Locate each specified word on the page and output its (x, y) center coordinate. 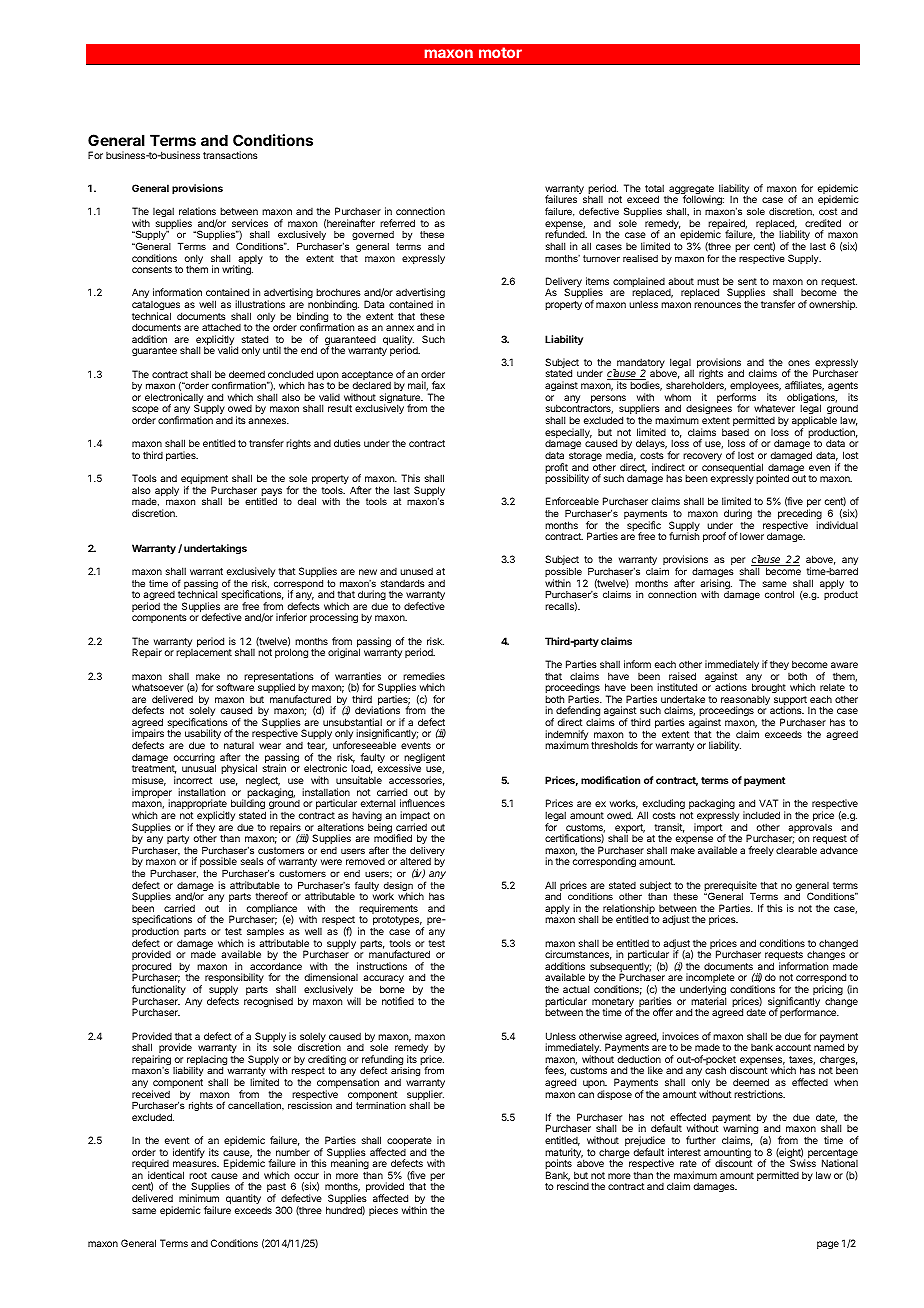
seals (252, 861)
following (703, 202)
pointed (772, 479)
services (250, 223)
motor (500, 52)
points (558, 1165)
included (761, 815)
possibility (567, 479)
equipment (204, 480)
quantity (243, 1199)
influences (422, 803)
